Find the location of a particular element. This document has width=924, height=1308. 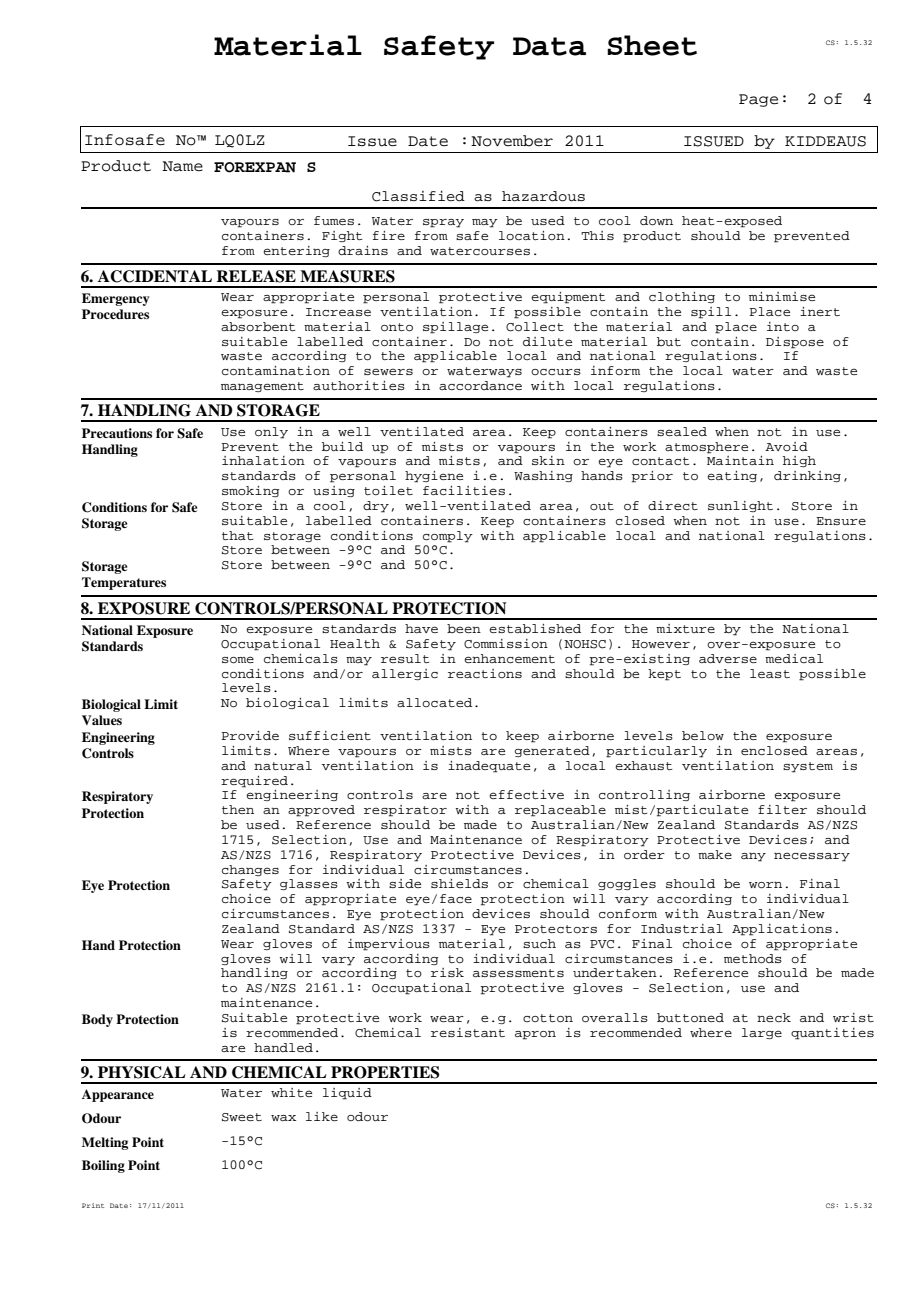

Data is located at coordinates (549, 46).
